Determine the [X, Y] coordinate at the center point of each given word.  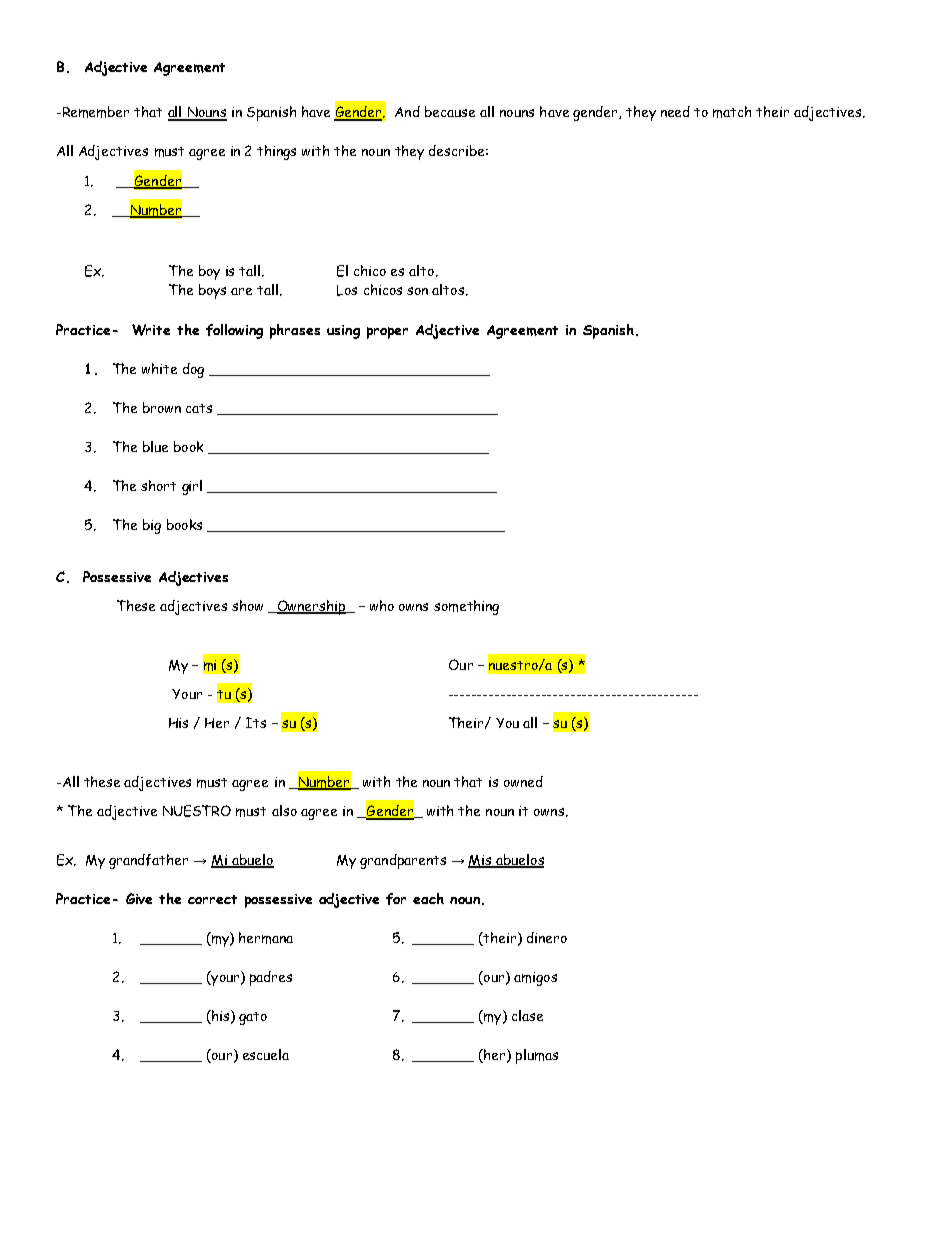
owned [523, 781]
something [466, 607]
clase [527, 1015]
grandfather [148, 861]
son [417, 291]
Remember [94, 112]
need [675, 111]
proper [387, 333]
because [450, 111]
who [382, 605]
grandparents [403, 861]
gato [253, 1018]
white [159, 368]
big [152, 526]
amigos [535, 979]
